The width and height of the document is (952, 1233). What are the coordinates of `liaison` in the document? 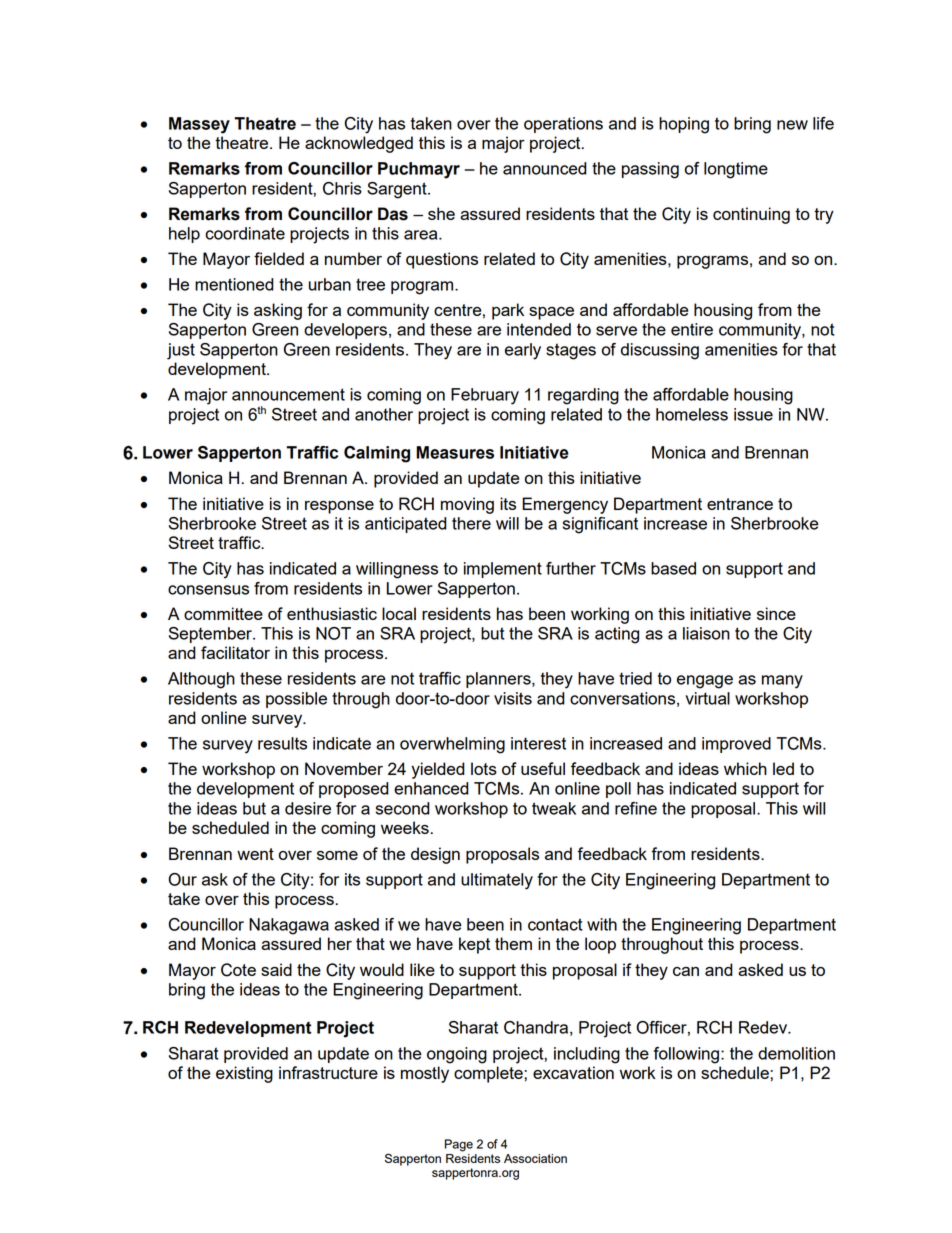 It's located at (706, 633).
